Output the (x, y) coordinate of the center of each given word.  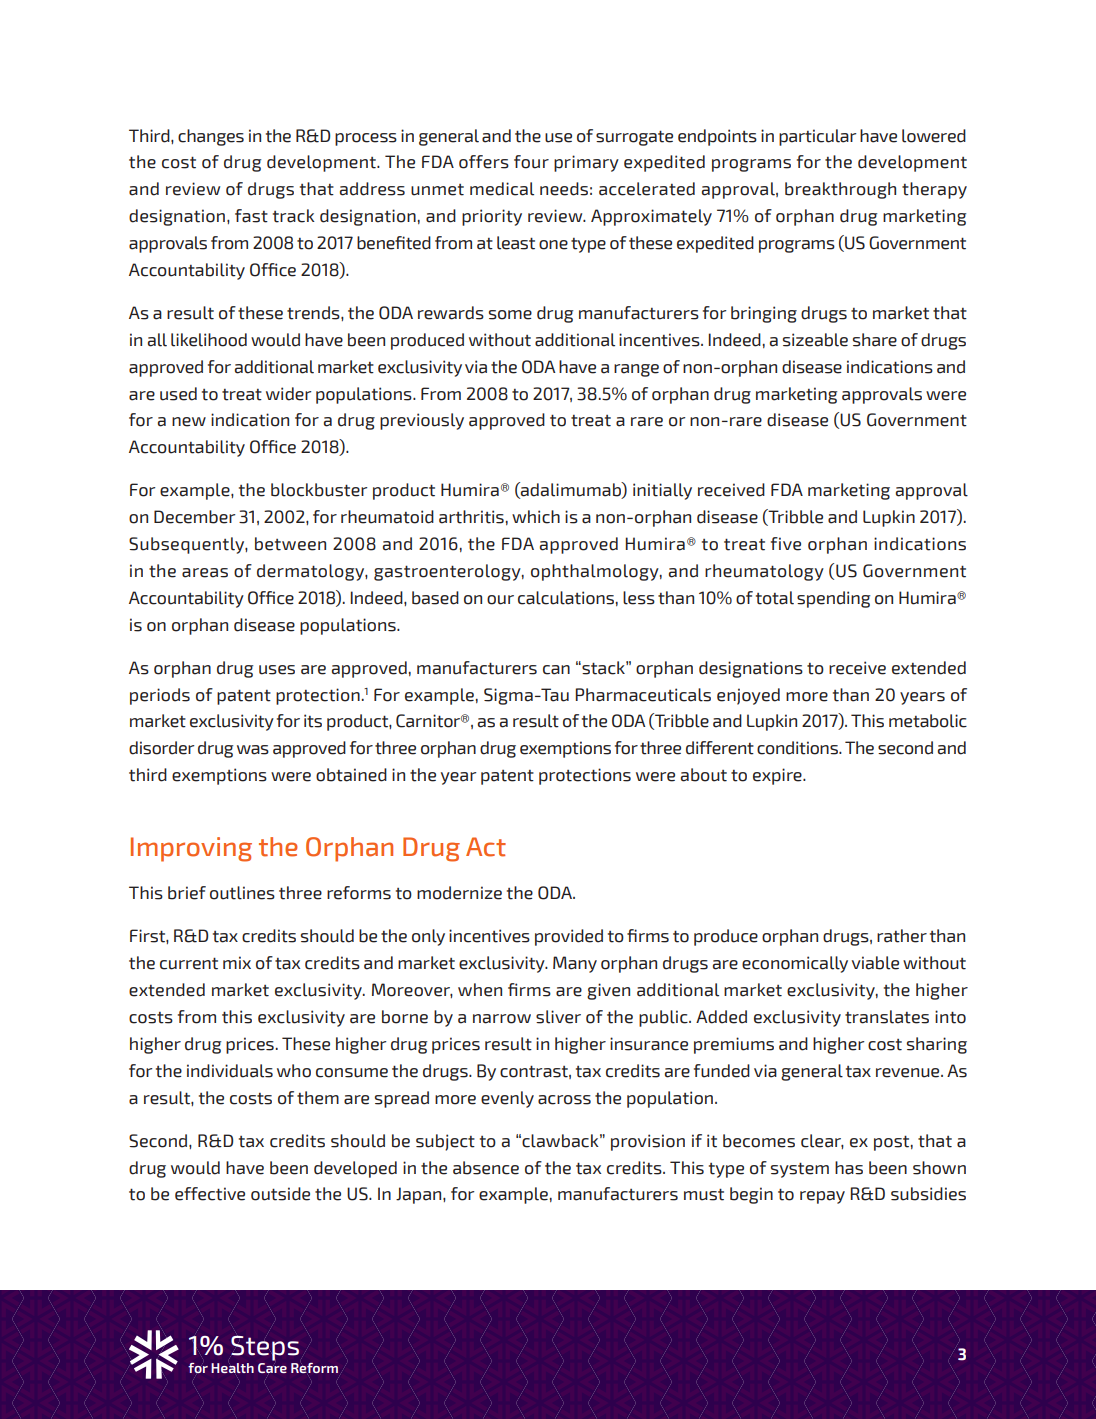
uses (277, 670)
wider (288, 394)
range (636, 370)
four (531, 162)
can (556, 670)
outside (280, 1194)
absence (486, 1168)
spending (833, 599)
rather (902, 936)
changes (211, 137)
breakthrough (840, 190)
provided (569, 937)
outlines (242, 893)
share (875, 340)
